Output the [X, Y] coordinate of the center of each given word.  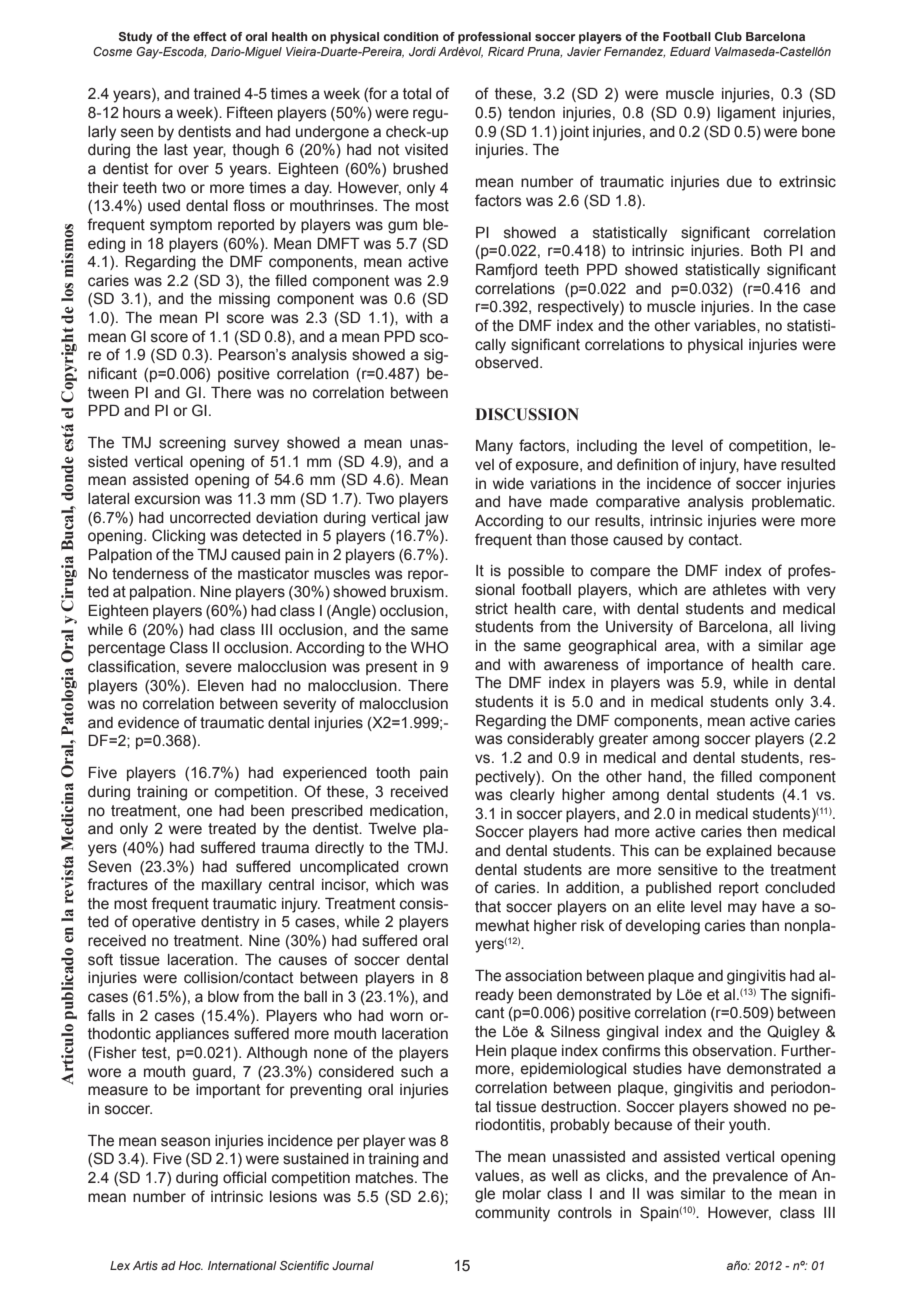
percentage [126, 649]
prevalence [750, 1177]
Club [728, 36]
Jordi [422, 51]
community [512, 1214]
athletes [740, 590]
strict [491, 609]
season [185, 1142]
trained [217, 94]
